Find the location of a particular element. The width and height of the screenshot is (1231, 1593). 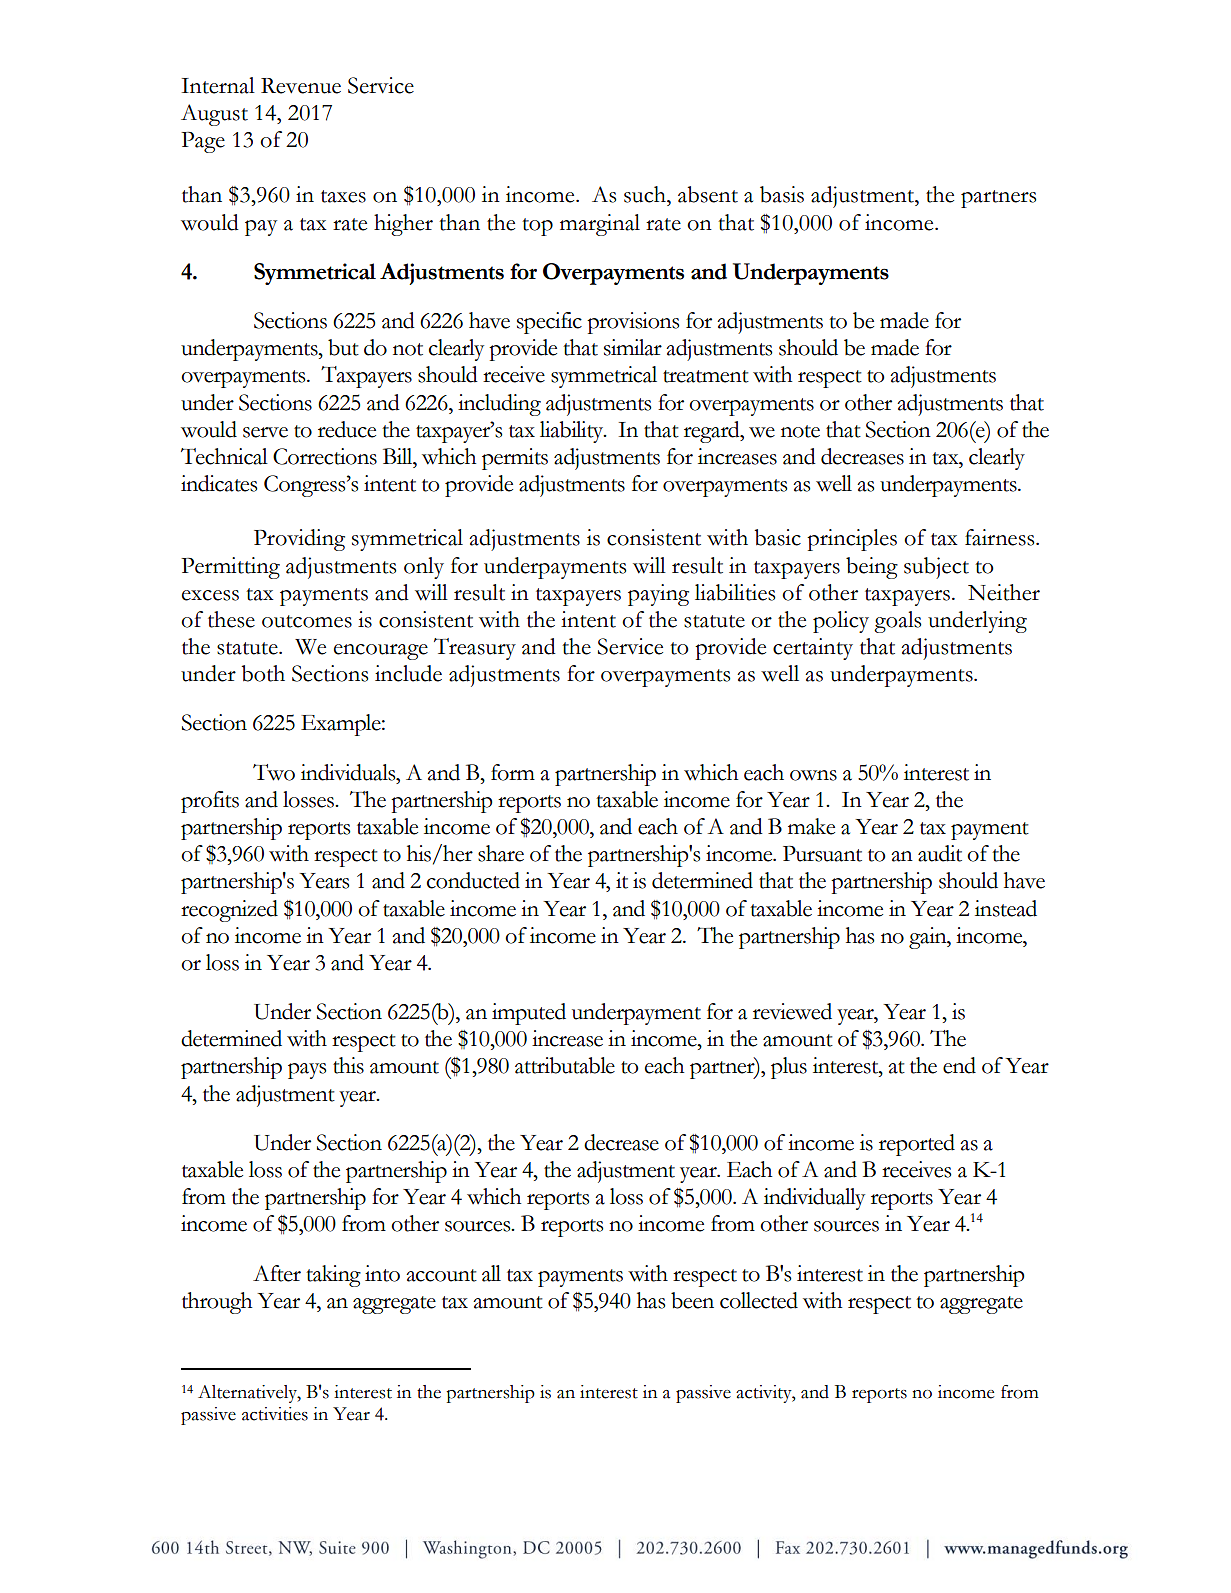

Corrections is located at coordinates (325, 456).
